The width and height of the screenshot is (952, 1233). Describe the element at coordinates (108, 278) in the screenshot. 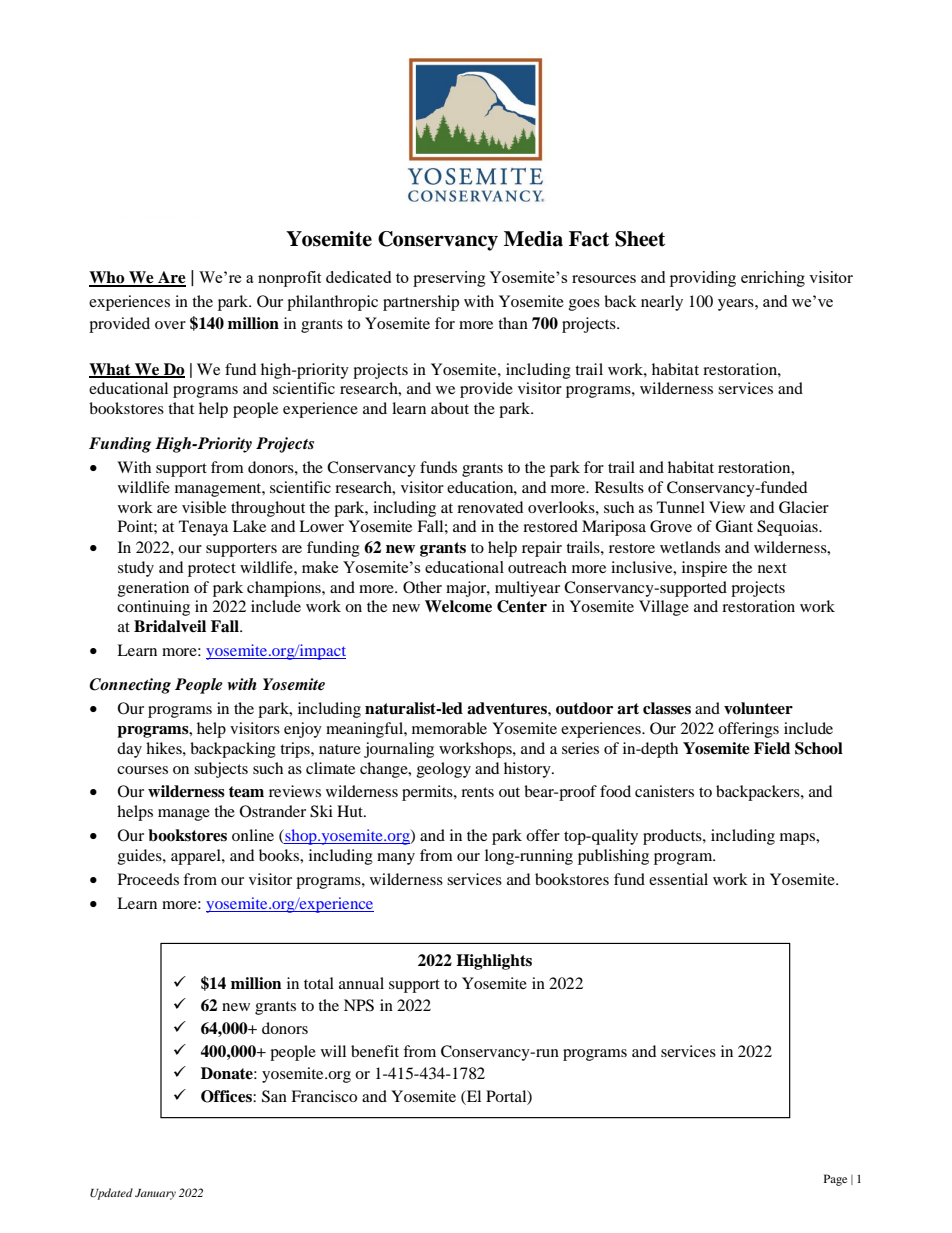

I see `Who` at that location.
